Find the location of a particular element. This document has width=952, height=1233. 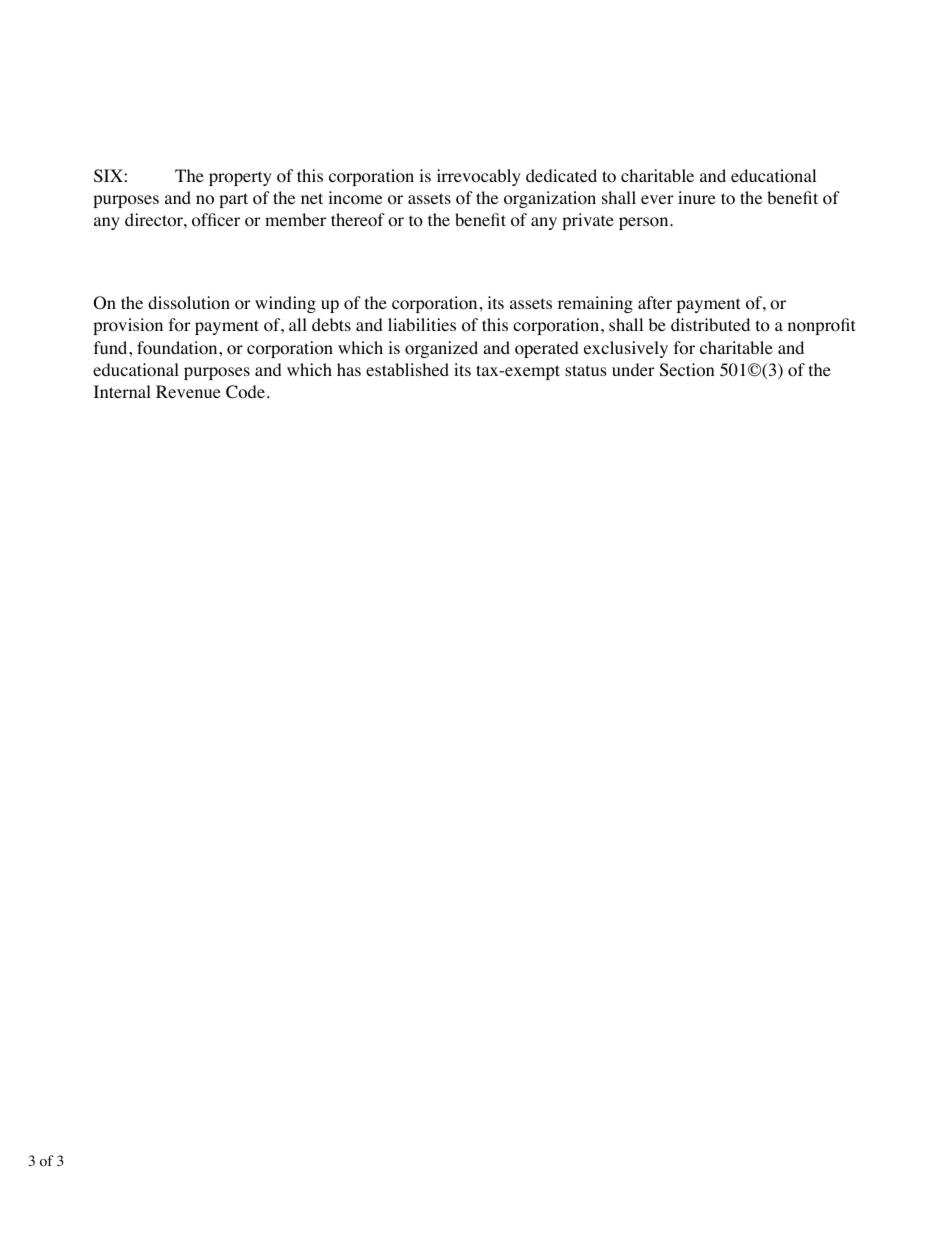

dissolution is located at coordinates (189, 303).
